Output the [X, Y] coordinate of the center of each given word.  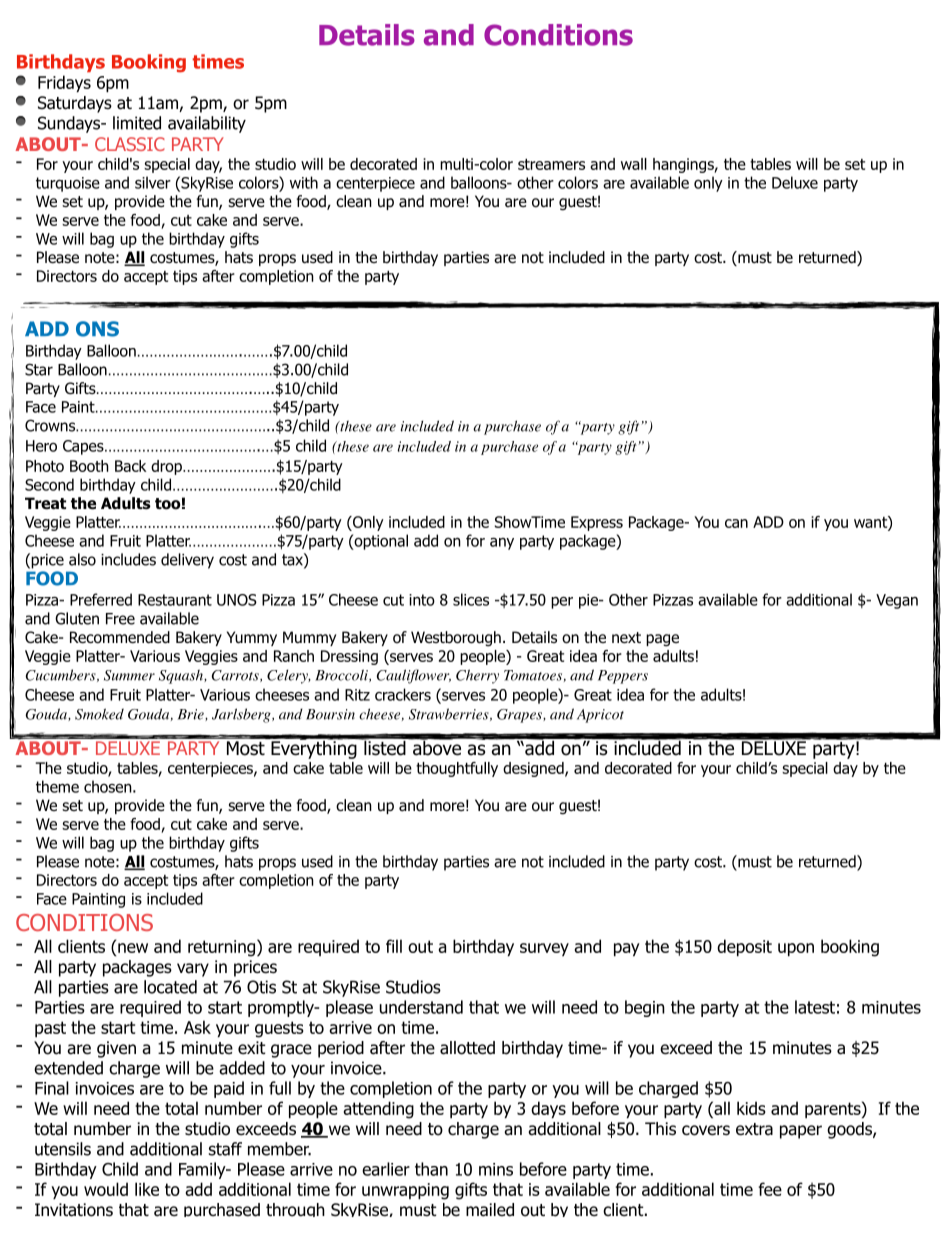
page [662, 640]
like [147, 1189]
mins [496, 1169]
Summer [129, 675]
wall [634, 164]
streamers [551, 164]
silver [153, 182]
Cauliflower [414, 676]
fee [770, 1189]
